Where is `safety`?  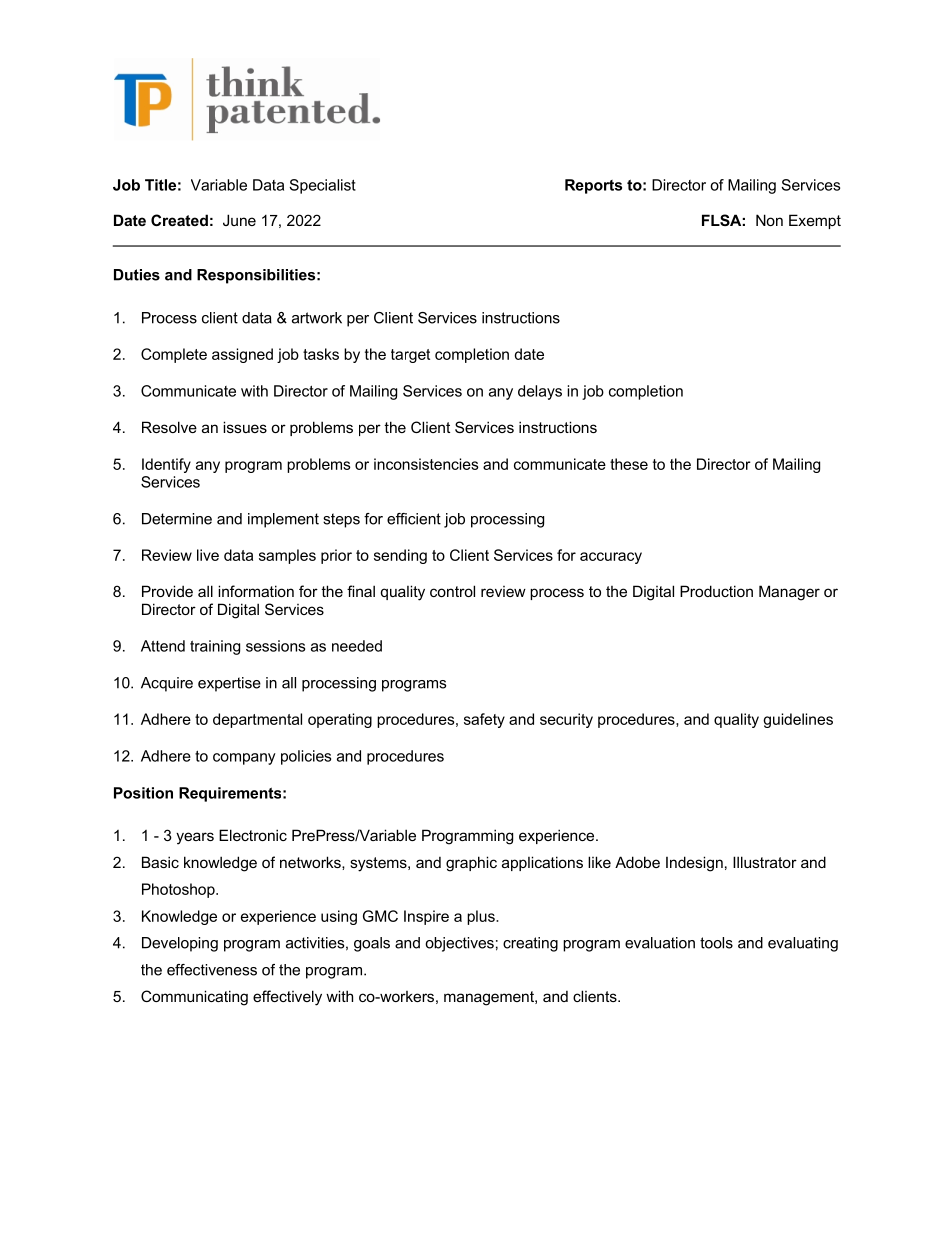 safety is located at coordinates (484, 720).
